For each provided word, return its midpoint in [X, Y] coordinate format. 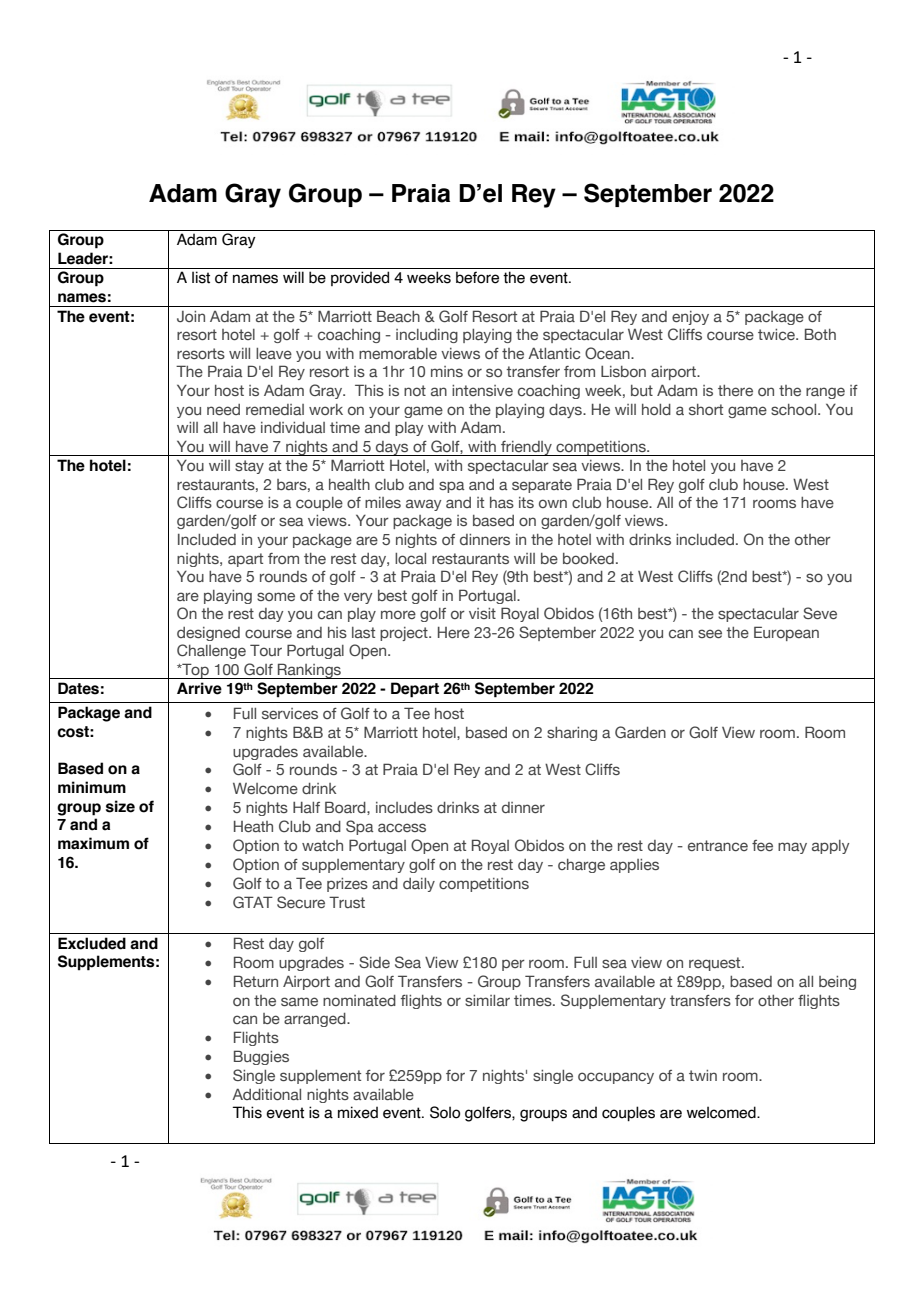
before [477, 277]
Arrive [199, 688]
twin [703, 1075]
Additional [266, 1094]
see [710, 633]
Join [191, 316]
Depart [415, 690]
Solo [445, 1112]
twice [777, 334]
